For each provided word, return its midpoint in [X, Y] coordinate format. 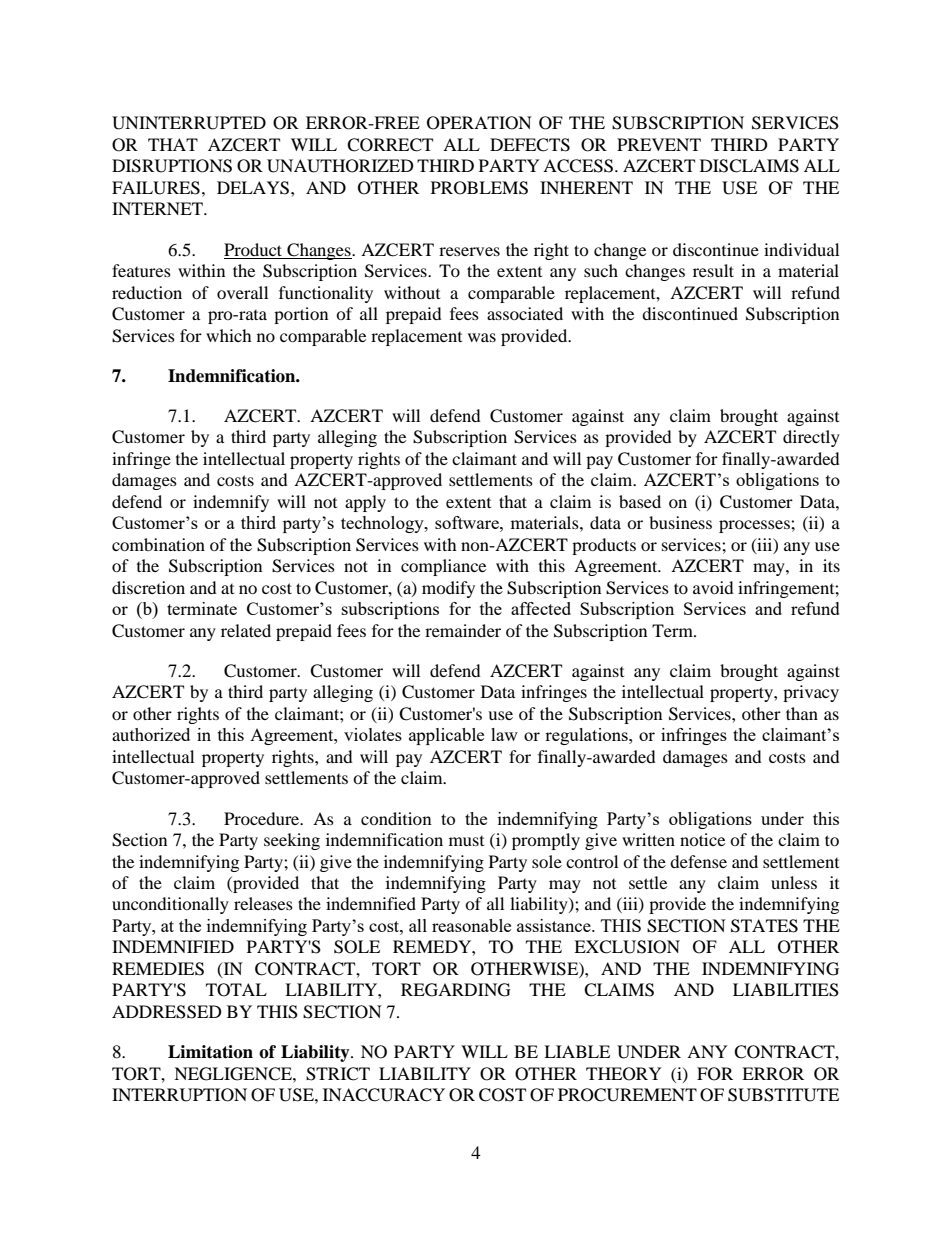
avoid [713, 587]
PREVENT [659, 144]
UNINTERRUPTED [189, 123]
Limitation [210, 1052]
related [246, 630]
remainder [463, 630]
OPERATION [479, 123]
